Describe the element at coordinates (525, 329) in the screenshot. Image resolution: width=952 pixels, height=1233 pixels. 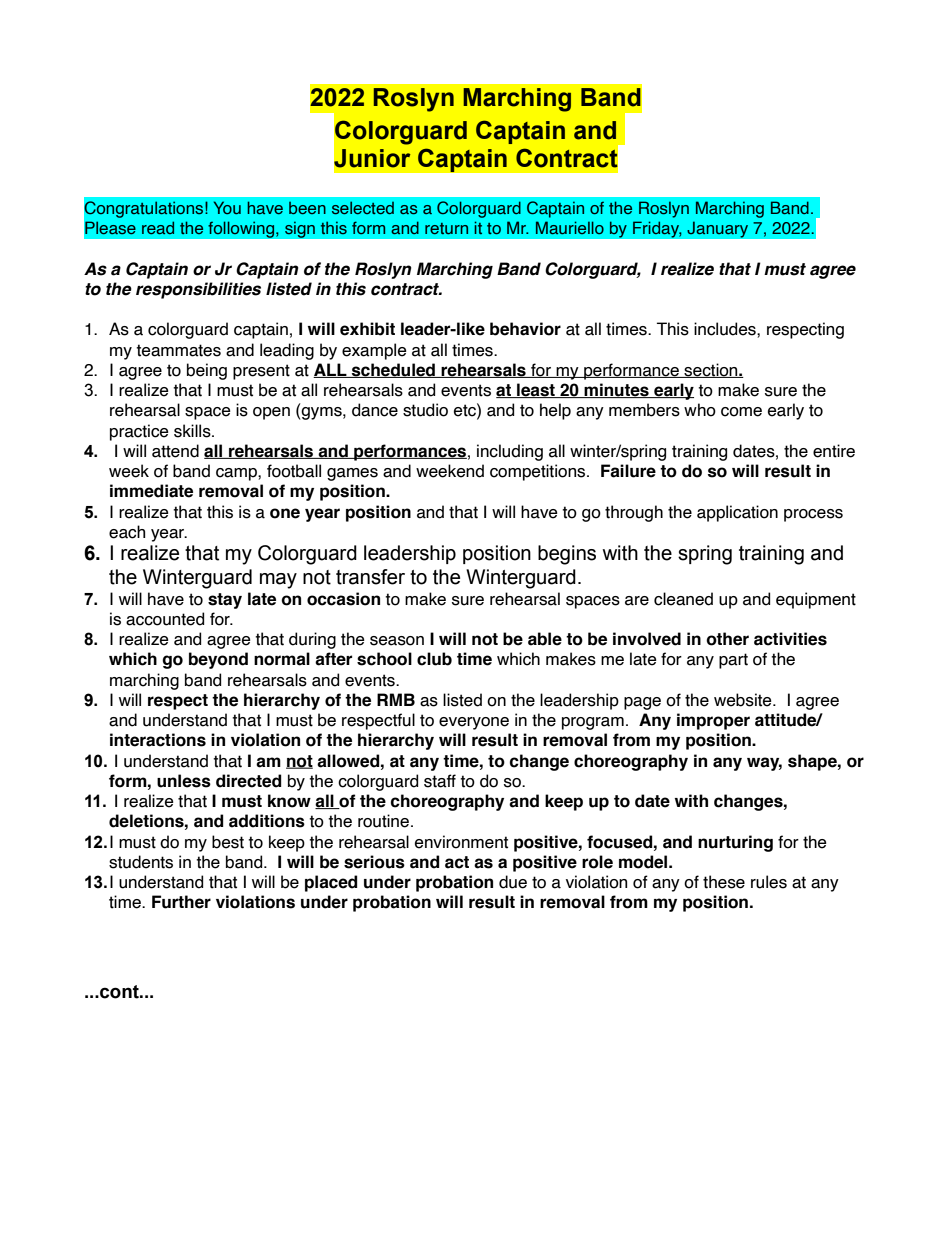
I see `behavior` at that location.
